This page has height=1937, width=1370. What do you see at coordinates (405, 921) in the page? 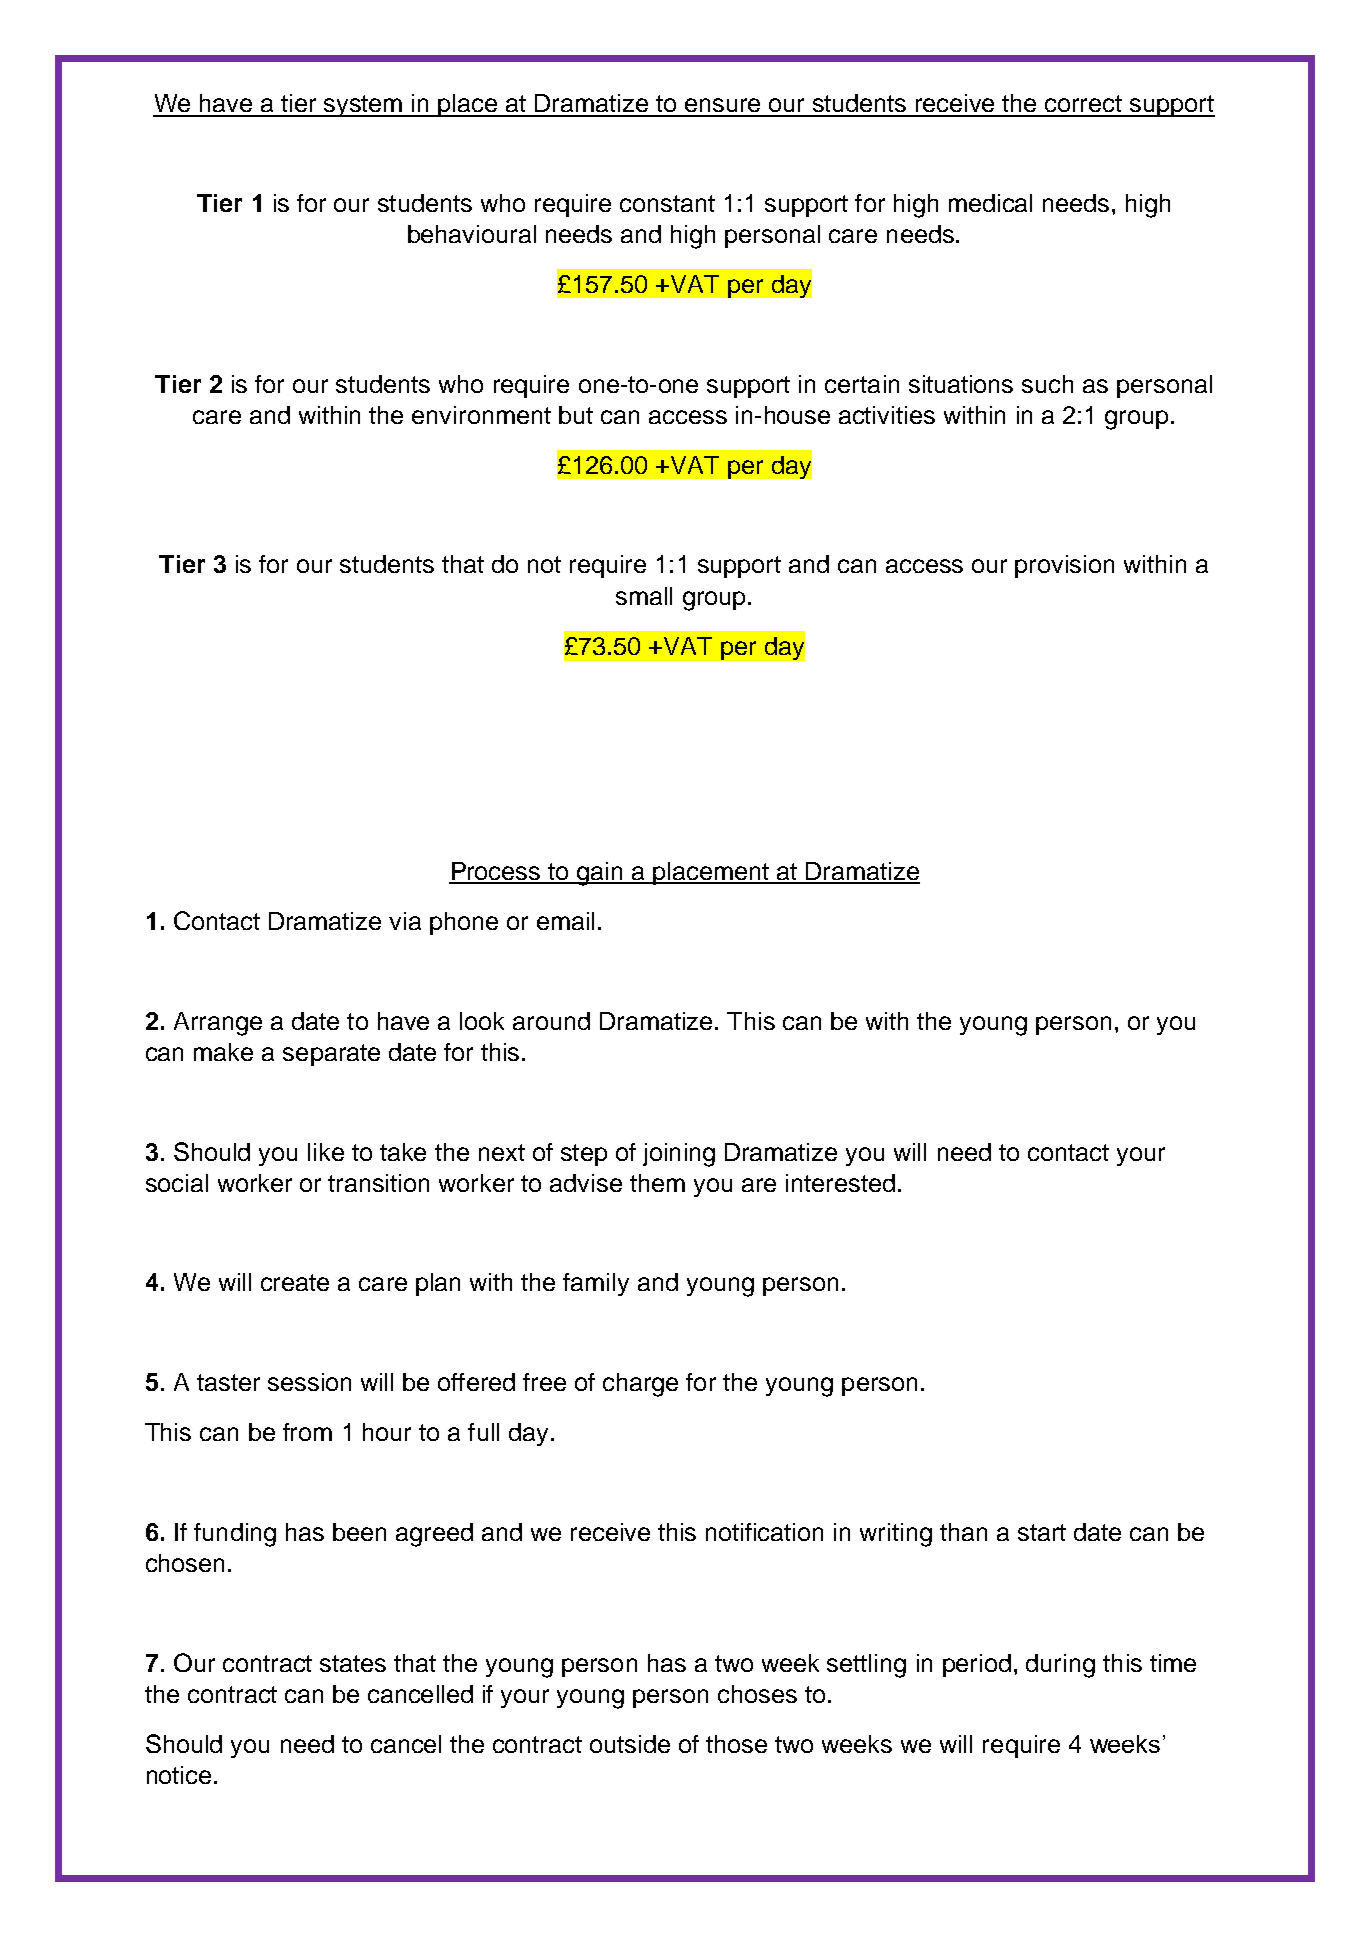
I see `via` at bounding box center [405, 921].
